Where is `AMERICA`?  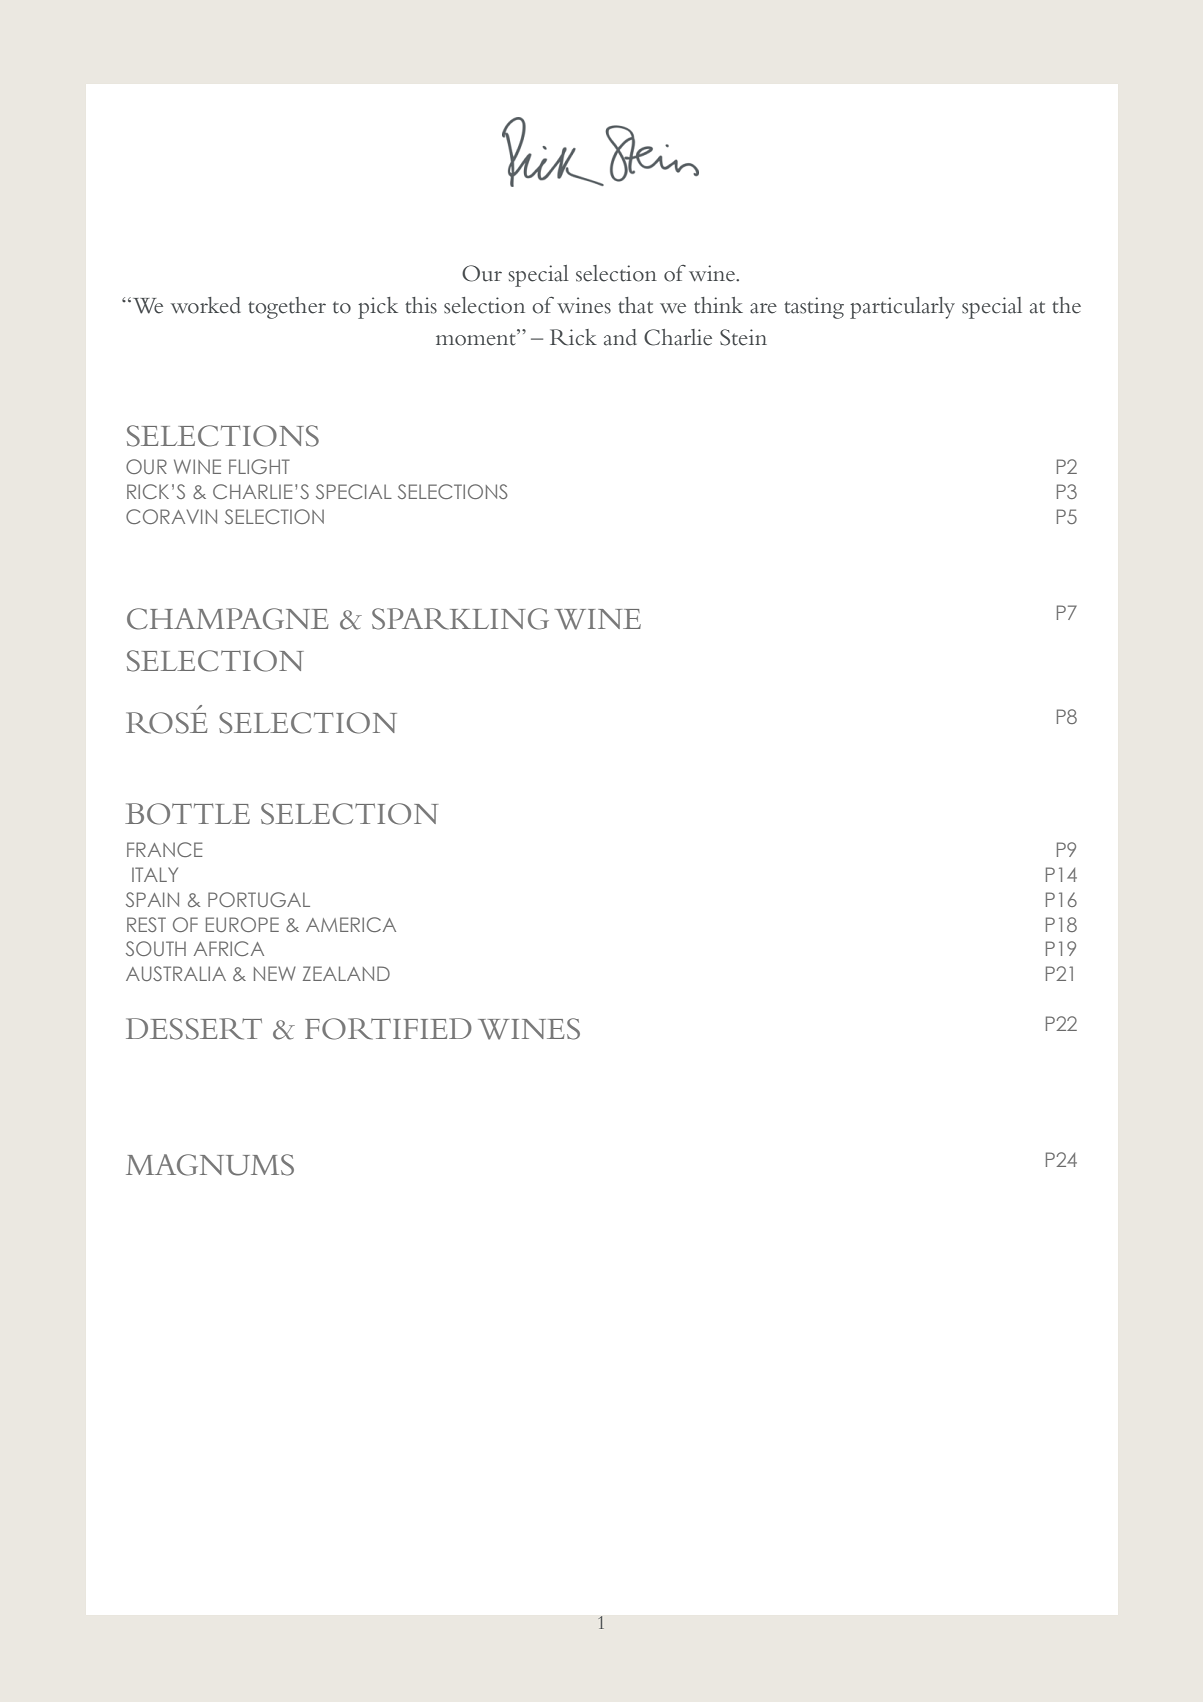
AMERICA is located at coordinates (351, 924).
